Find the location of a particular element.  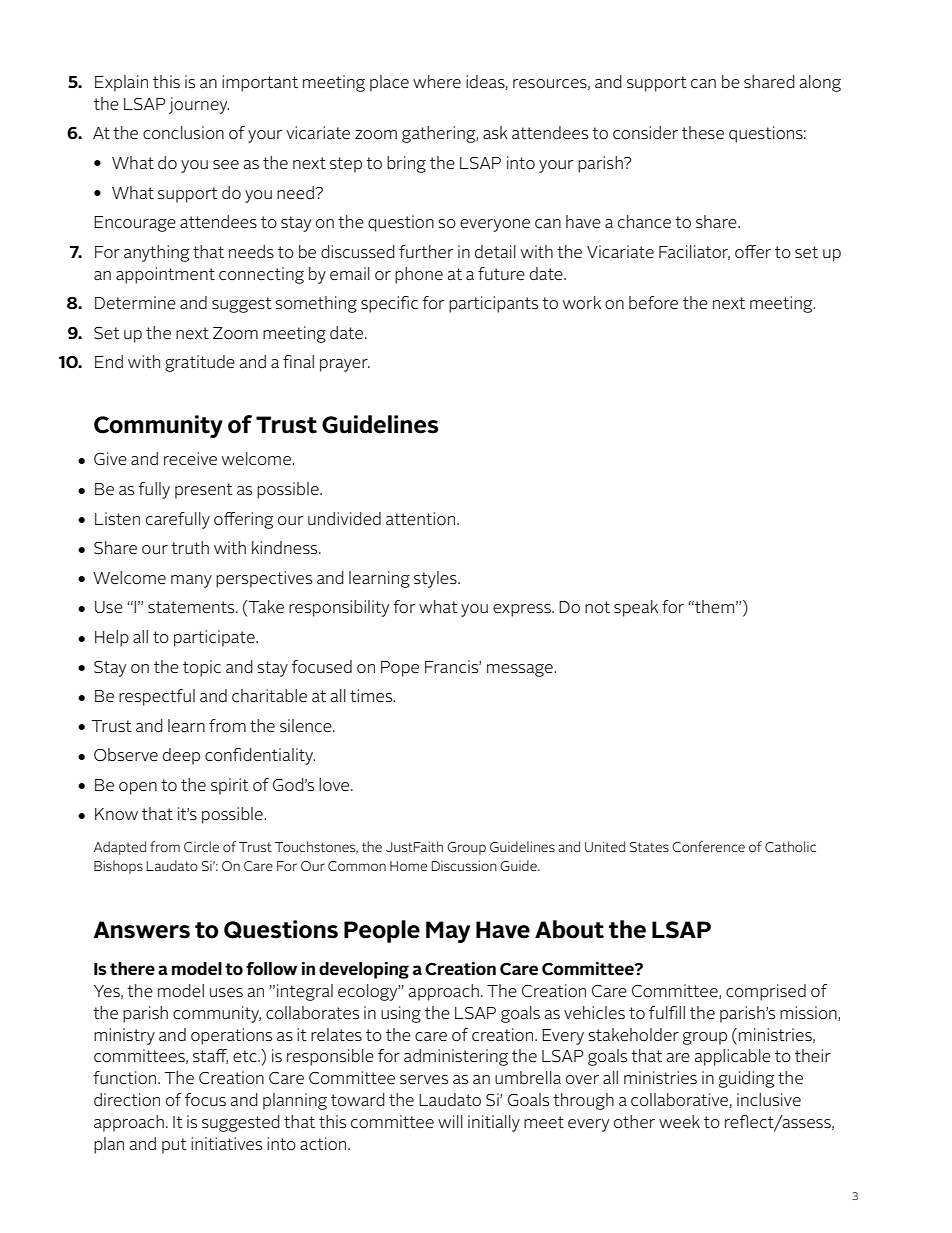

Discussion is located at coordinates (464, 865).
